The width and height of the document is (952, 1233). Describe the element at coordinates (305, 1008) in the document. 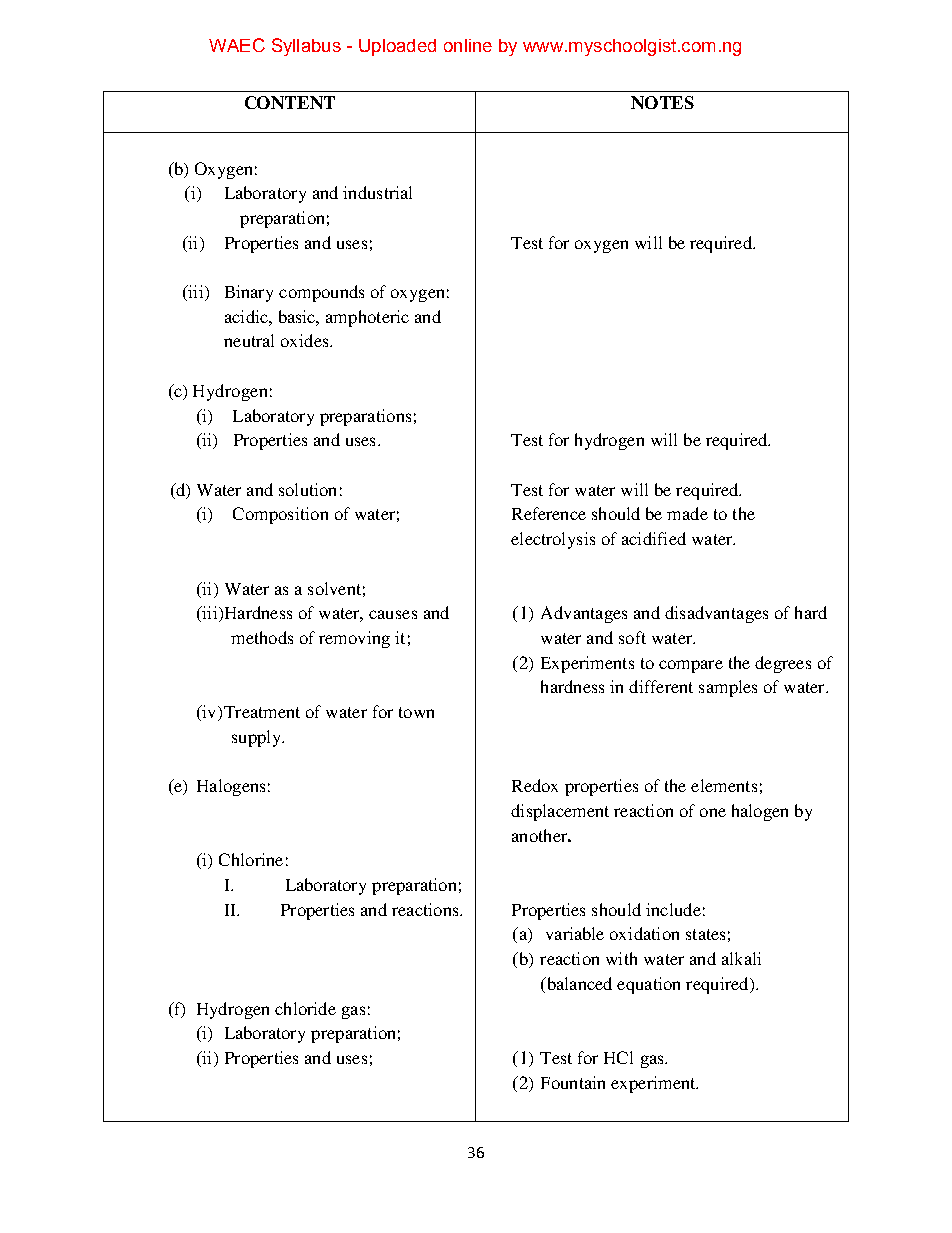

I see `chloride` at that location.
